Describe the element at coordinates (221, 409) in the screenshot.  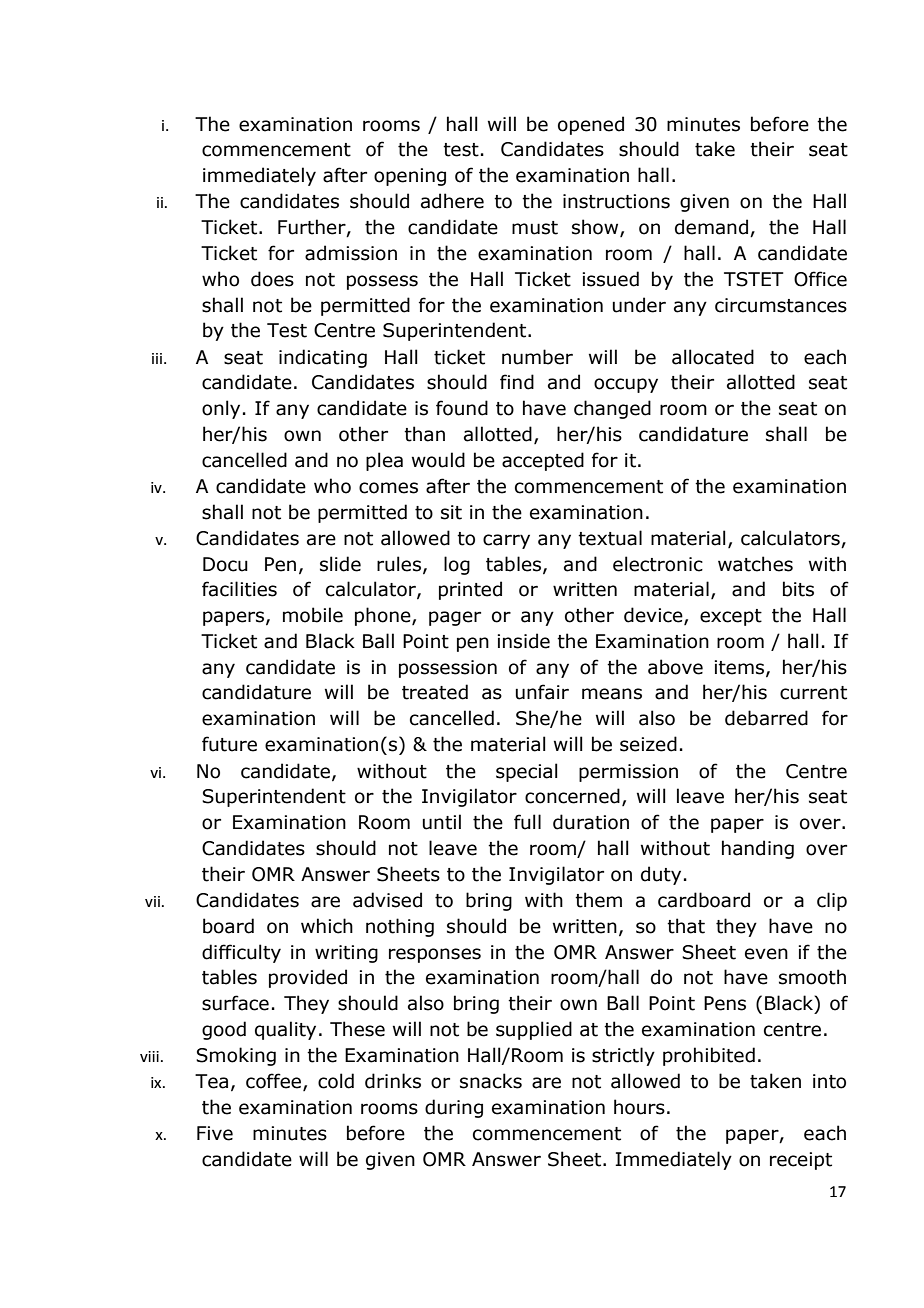
I see `only` at that location.
